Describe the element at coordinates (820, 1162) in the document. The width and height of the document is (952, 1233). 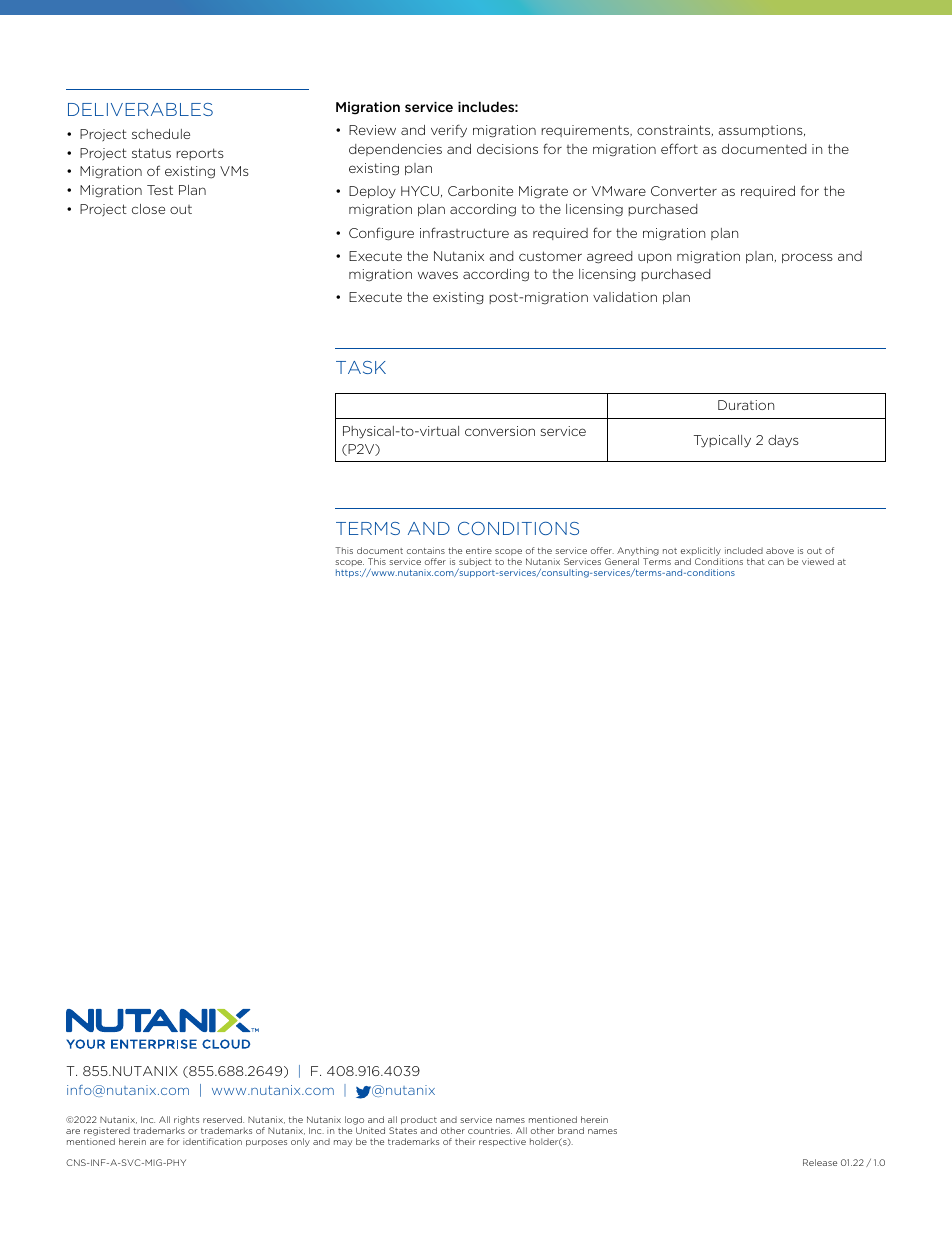
I see `Release` at that location.
